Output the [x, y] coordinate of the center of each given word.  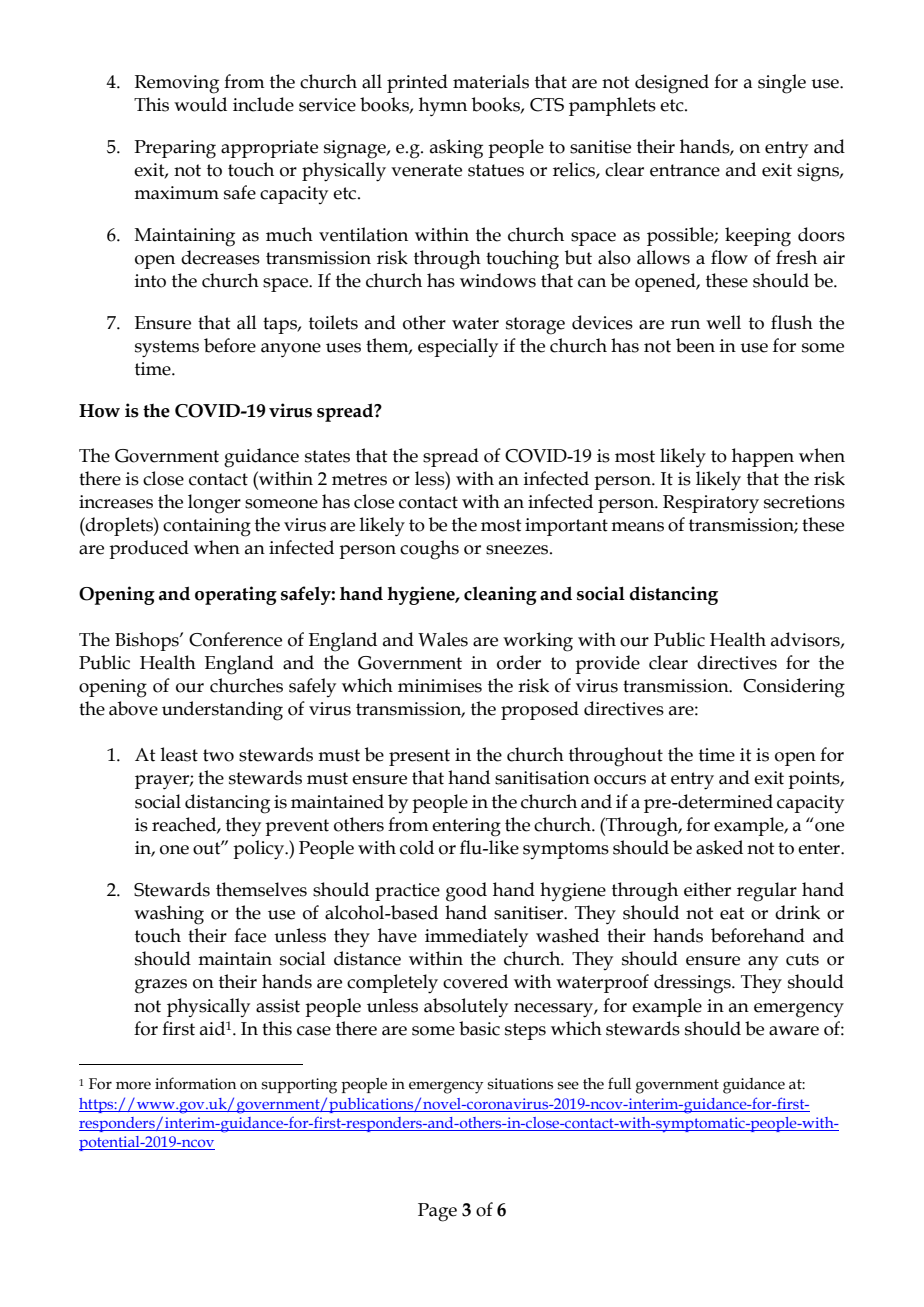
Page [437, 1212]
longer [214, 504]
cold [417, 847]
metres [359, 479]
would [200, 104]
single [782, 84]
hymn [443, 107]
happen [763, 457]
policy [259, 850]
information [195, 1083]
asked [719, 847]
